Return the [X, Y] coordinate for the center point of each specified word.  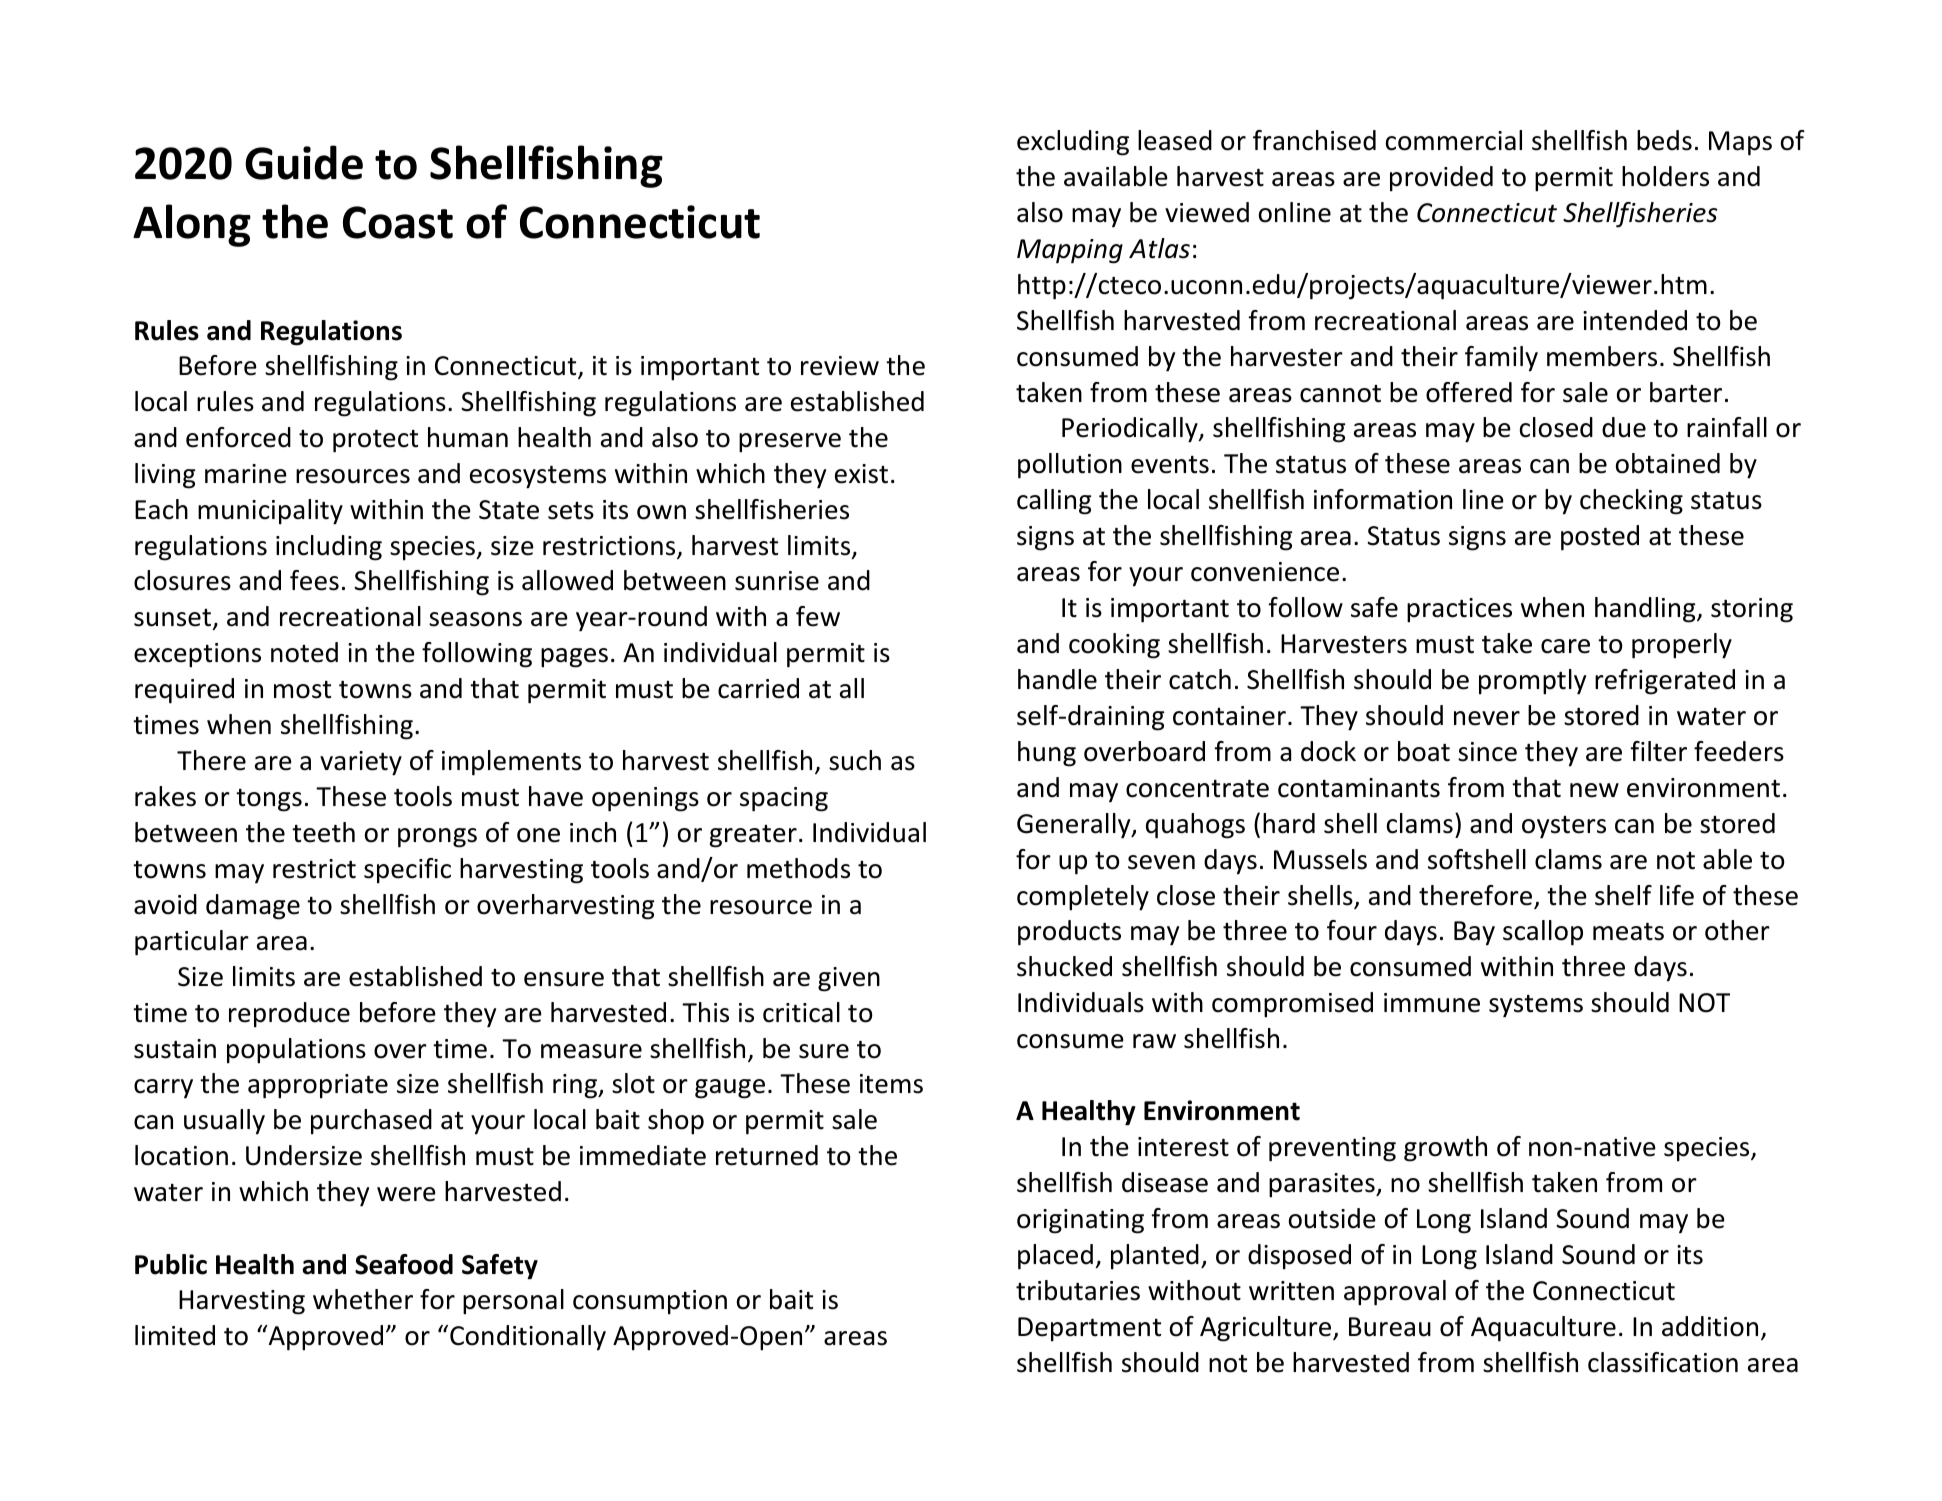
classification [1663, 1362]
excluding [1073, 143]
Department [1089, 1329]
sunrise [777, 581]
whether [363, 1299]
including [329, 548]
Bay [1474, 933]
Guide [304, 162]
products [1069, 933]
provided [1441, 179]
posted [1600, 538]
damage [253, 907]
